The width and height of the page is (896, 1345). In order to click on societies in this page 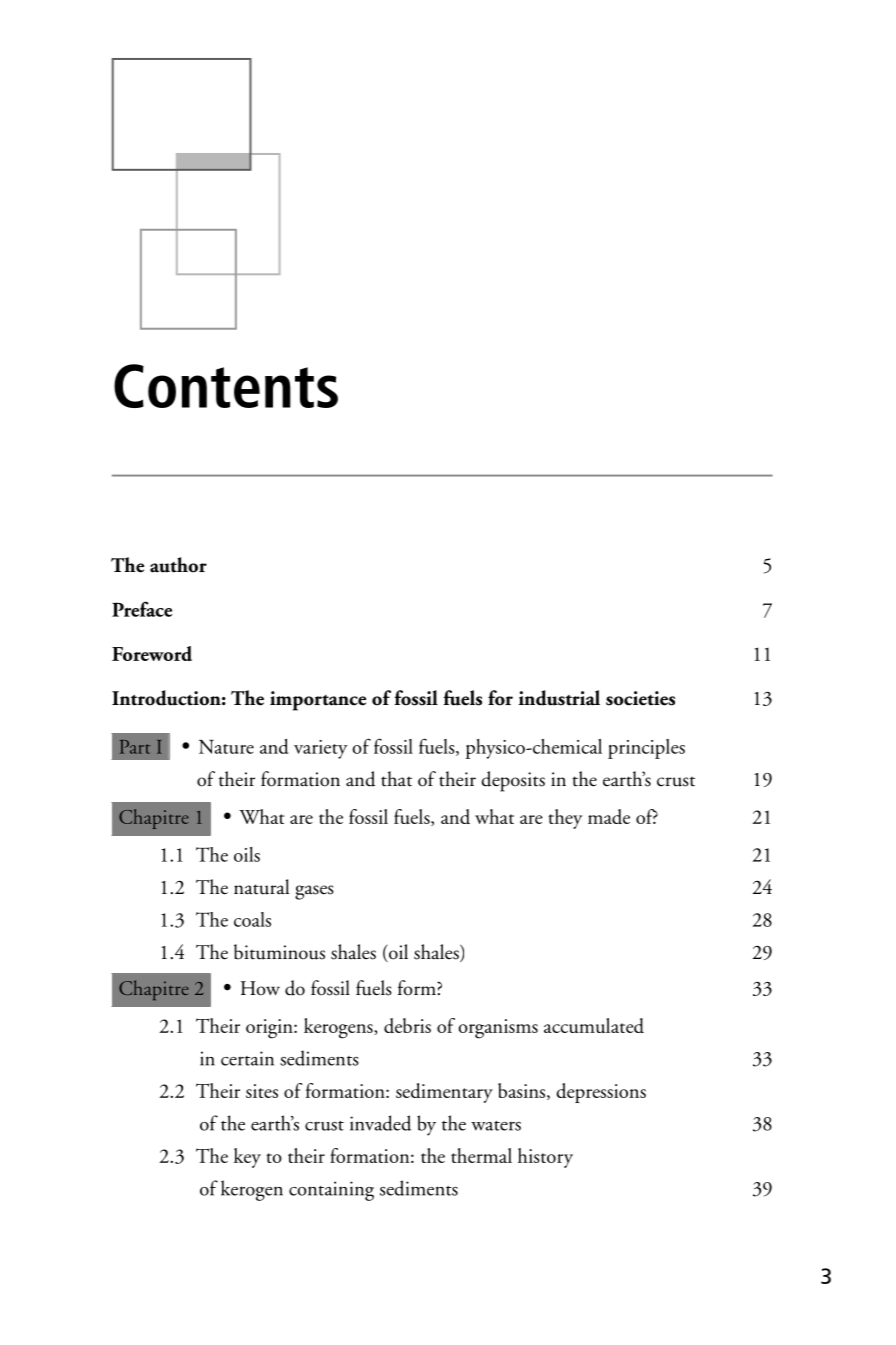, I will do `click(640, 698)`.
